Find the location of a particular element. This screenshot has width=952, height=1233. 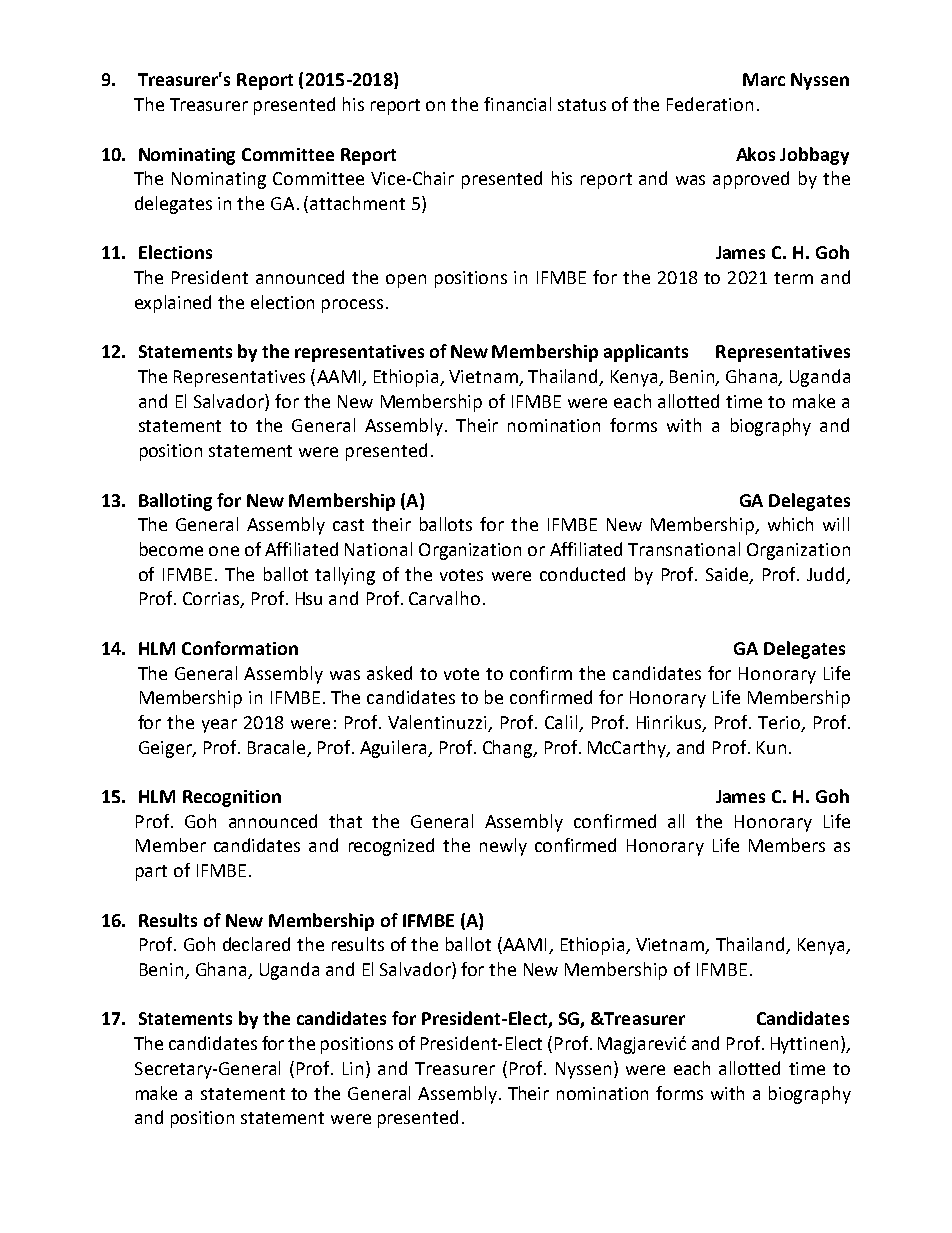

financial is located at coordinates (517, 104).
